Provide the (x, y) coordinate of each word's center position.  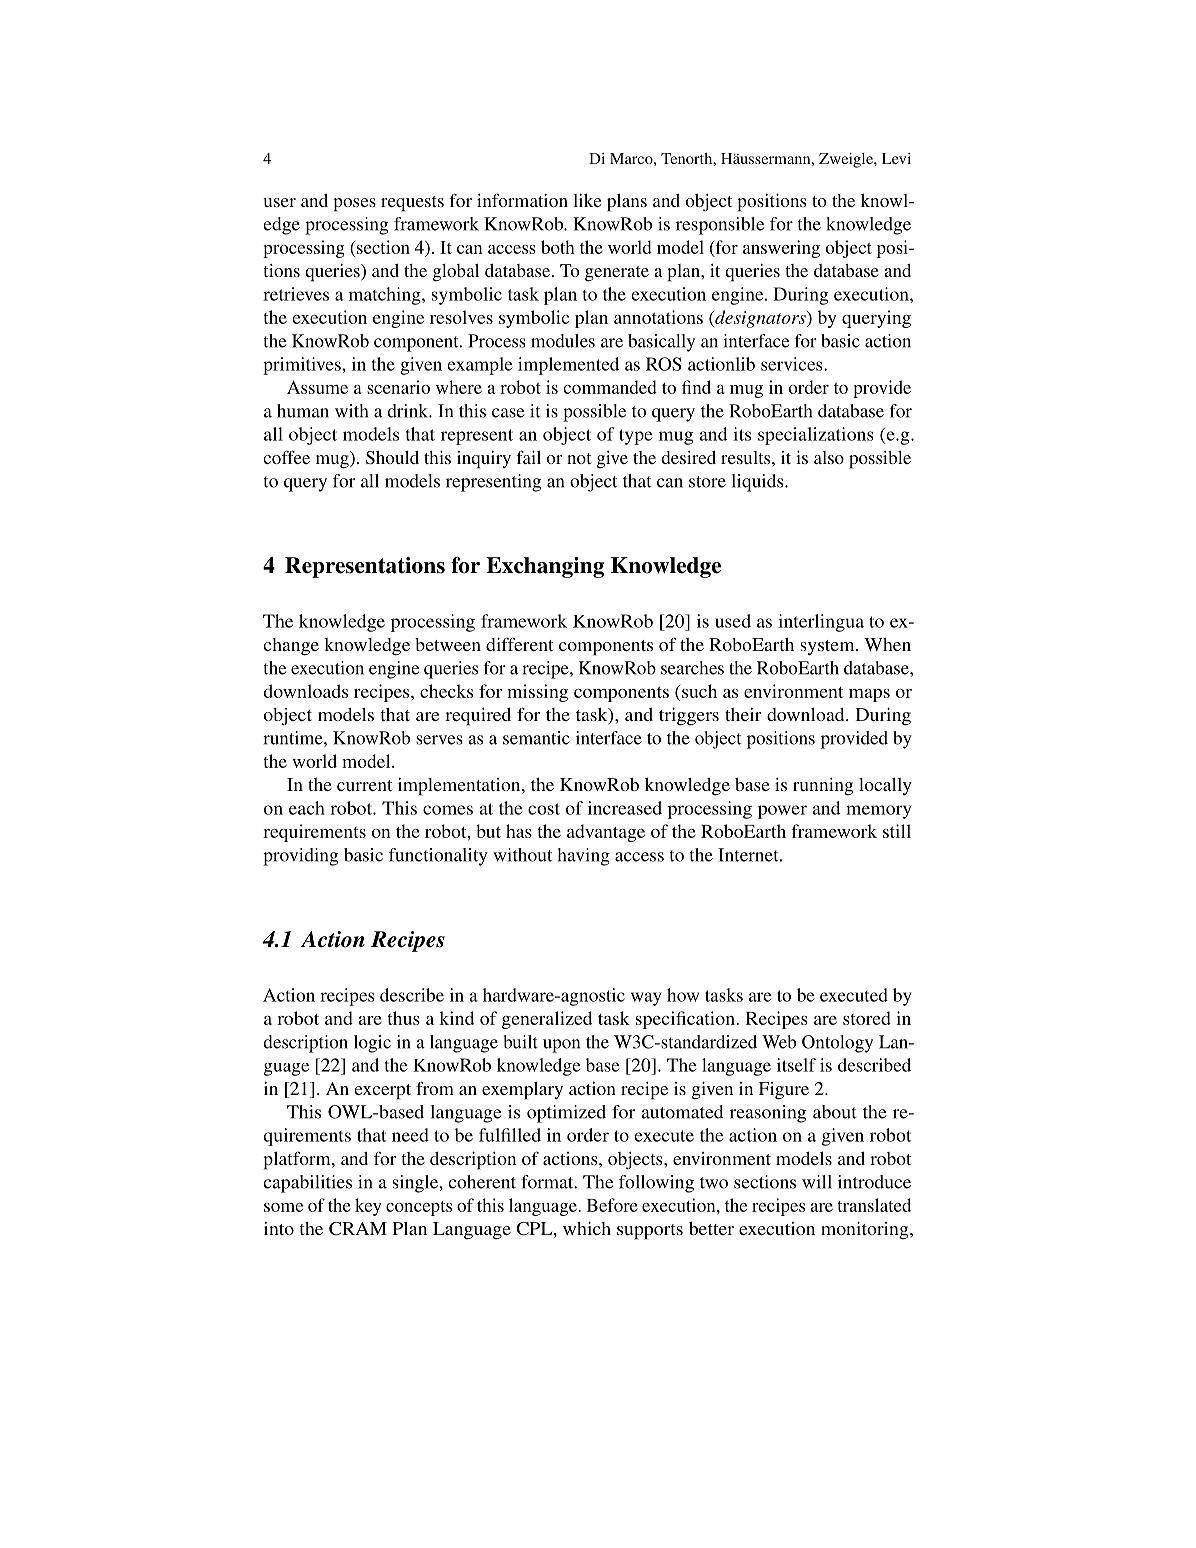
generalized (547, 1020)
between (448, 644)
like (587, 200)
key (368, 1207)
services (793, 364)
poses (354, 205)
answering (781, 249)
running (823, 787)
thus (404, 1018)
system (829, 647)
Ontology (837, 1044)
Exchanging (545, 567)
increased (625, 808)
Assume (317, 387)
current (364, 785)
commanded (610, 387)
